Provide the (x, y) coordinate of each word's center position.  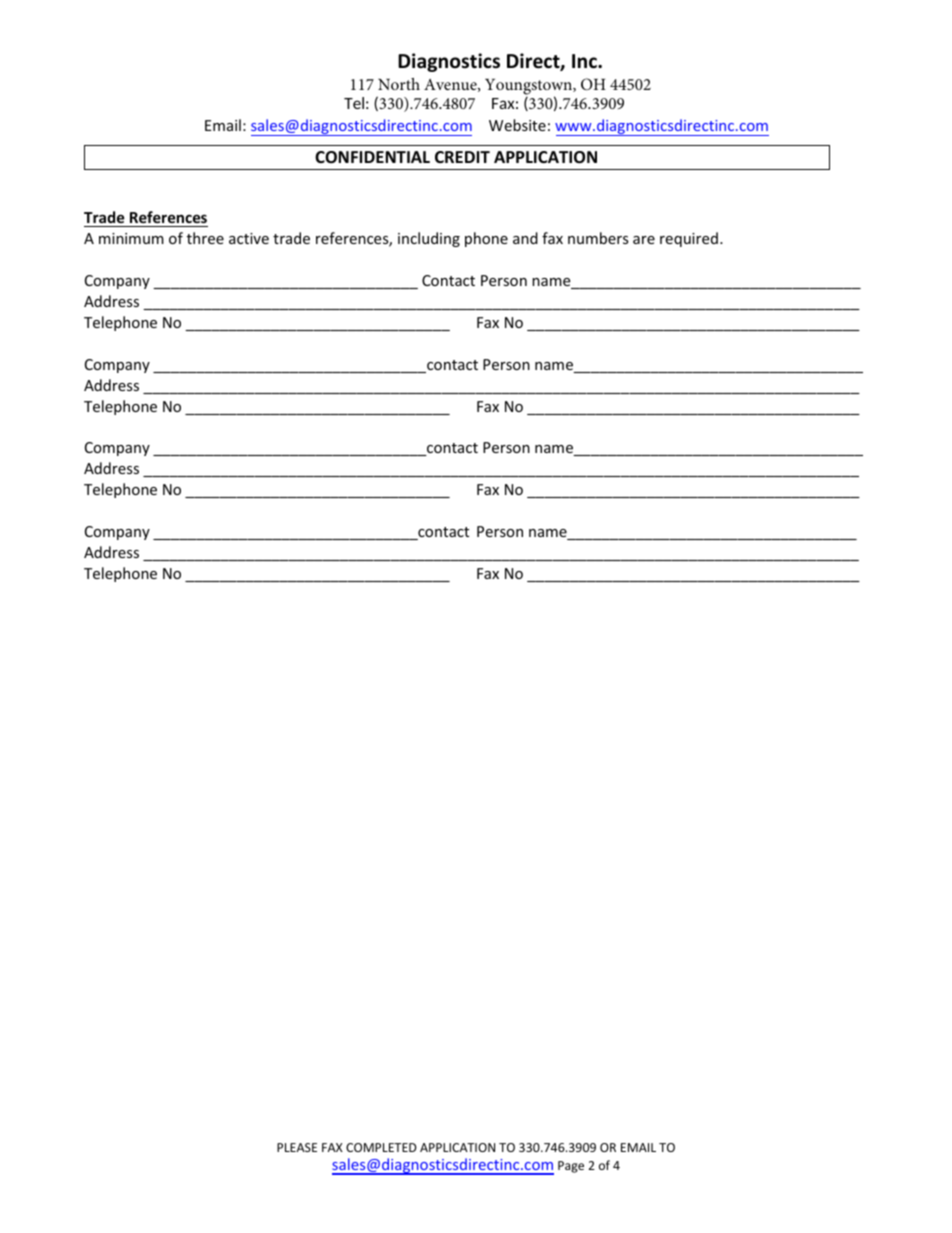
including (429, 239)
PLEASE (297, 1147)
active (249, 238)
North (399, 84)
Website (517, 125)
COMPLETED (381, 1147)
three (205, 238)
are (644, 240)
